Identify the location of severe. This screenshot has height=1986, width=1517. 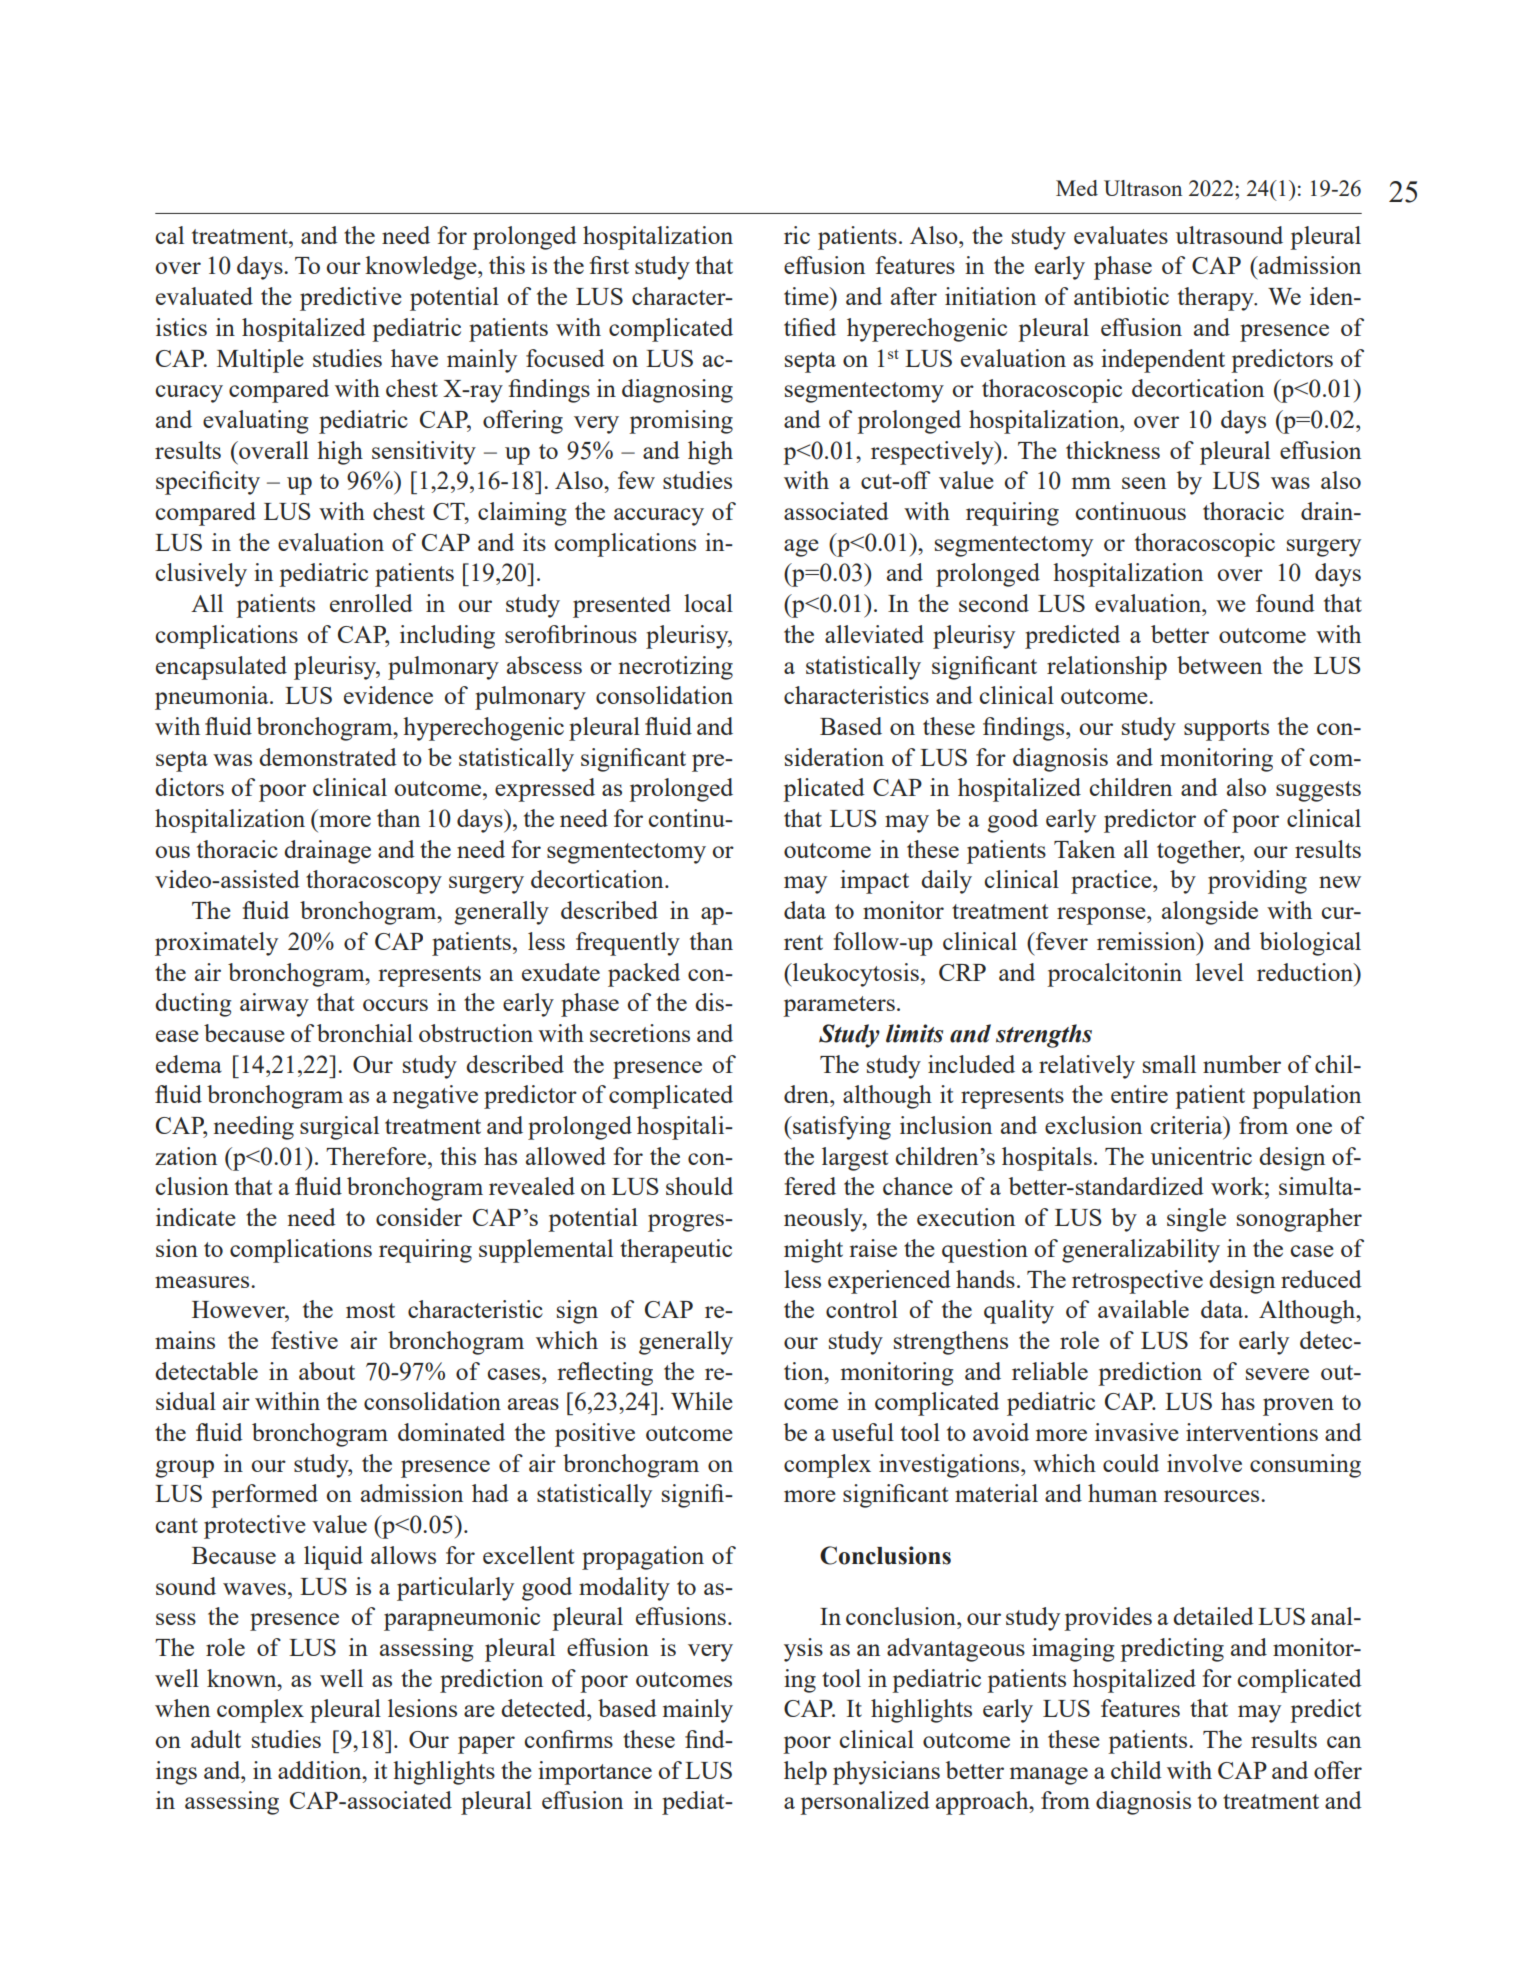
(1277, 1374).
